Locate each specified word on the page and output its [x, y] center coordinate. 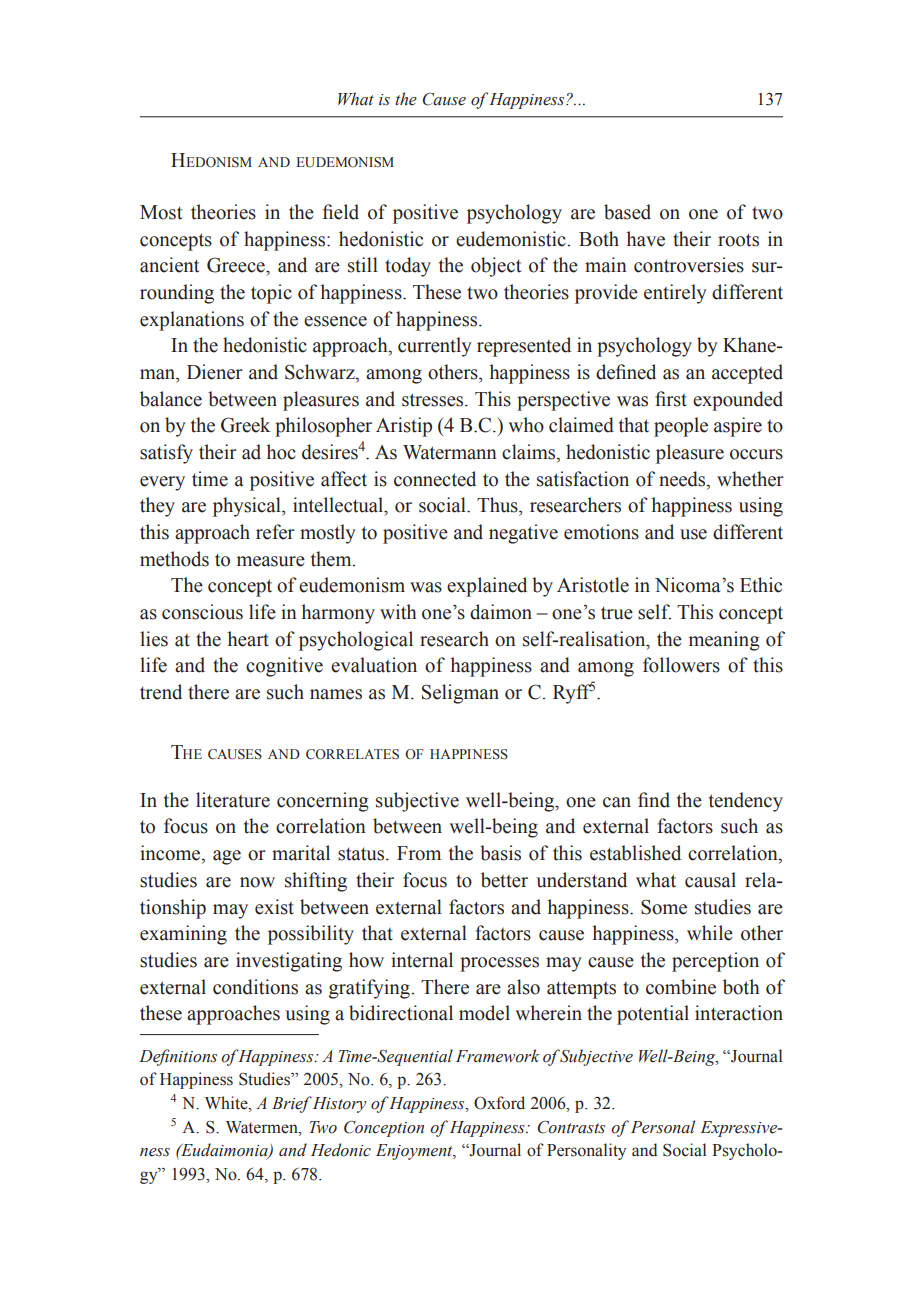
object [496, 267]
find [654, 800]
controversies [689, 265]
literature [233, 800]
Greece [237, 265]
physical [248, 507]
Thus [498, 505]
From [419, 853]
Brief [292, 1104]
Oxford [499, 1103]
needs [683, 480]
